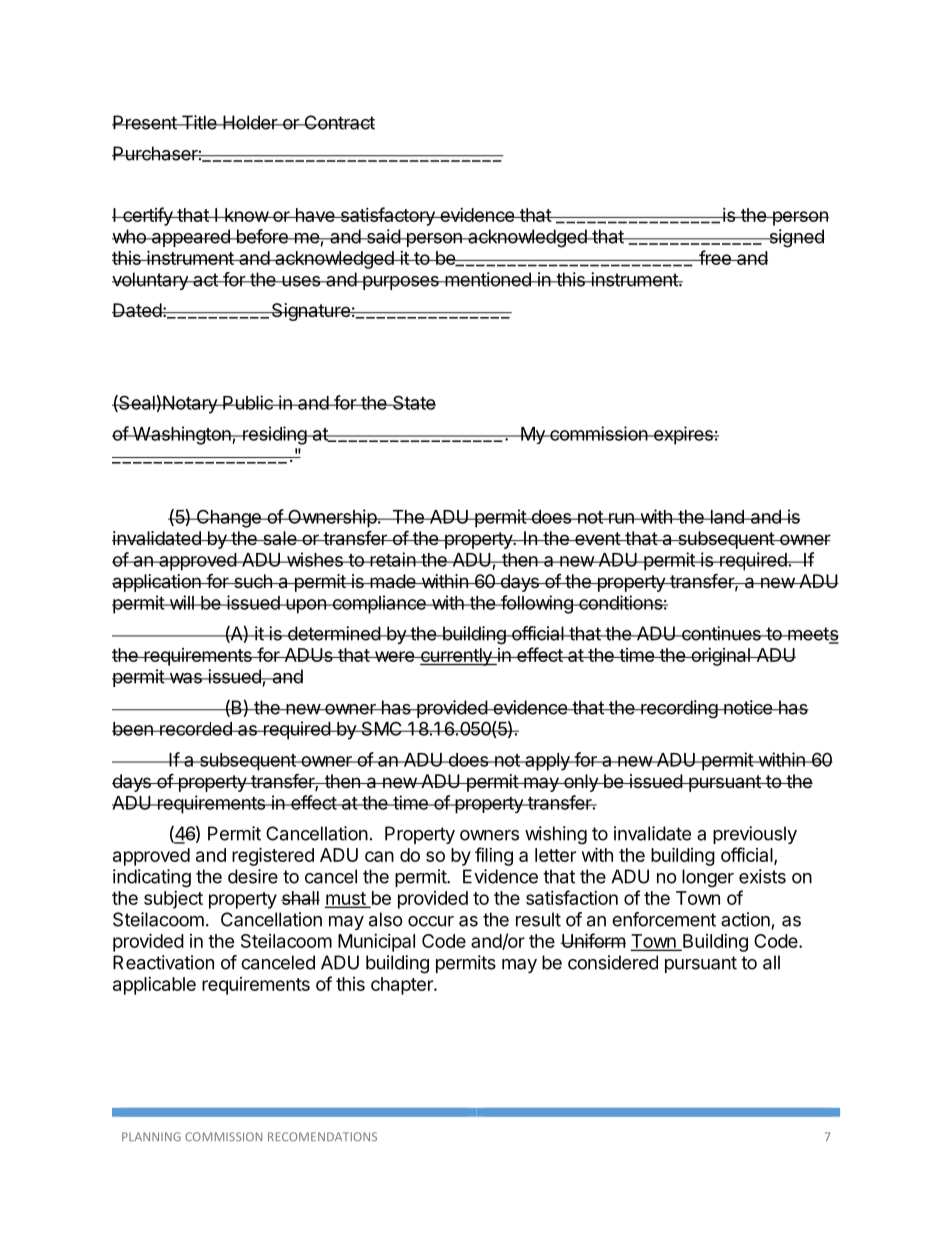 The width and height of the screenshot is (952, 1233). What do you see at coordinates (387, 216) in the screenshot?
I see `satisfactory` at bounding box center [387, 216].
